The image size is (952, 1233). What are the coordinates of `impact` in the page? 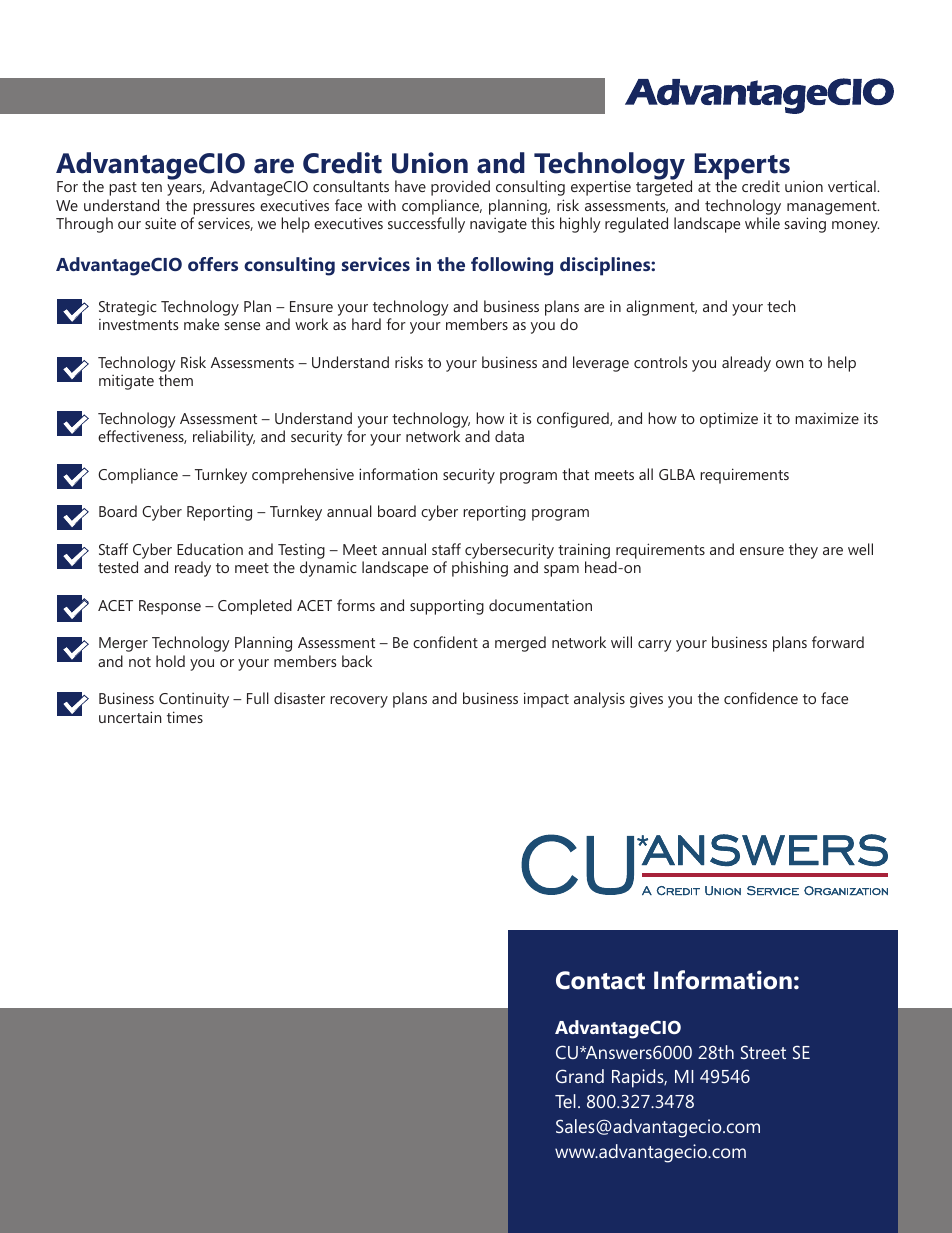 It's located at (546, 700).
